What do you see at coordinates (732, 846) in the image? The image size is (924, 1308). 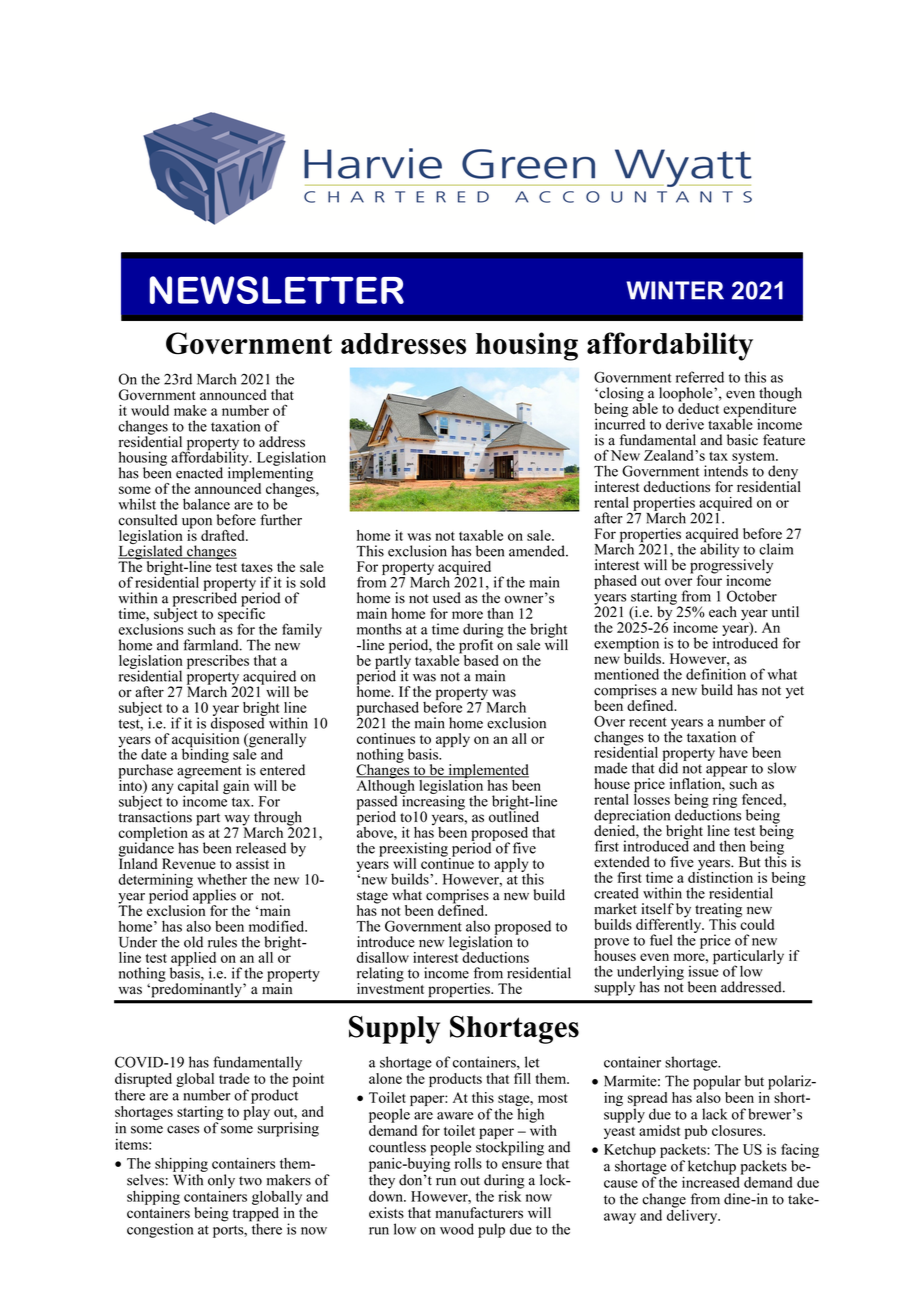 I see `then` at bounding box center [732, 846].
